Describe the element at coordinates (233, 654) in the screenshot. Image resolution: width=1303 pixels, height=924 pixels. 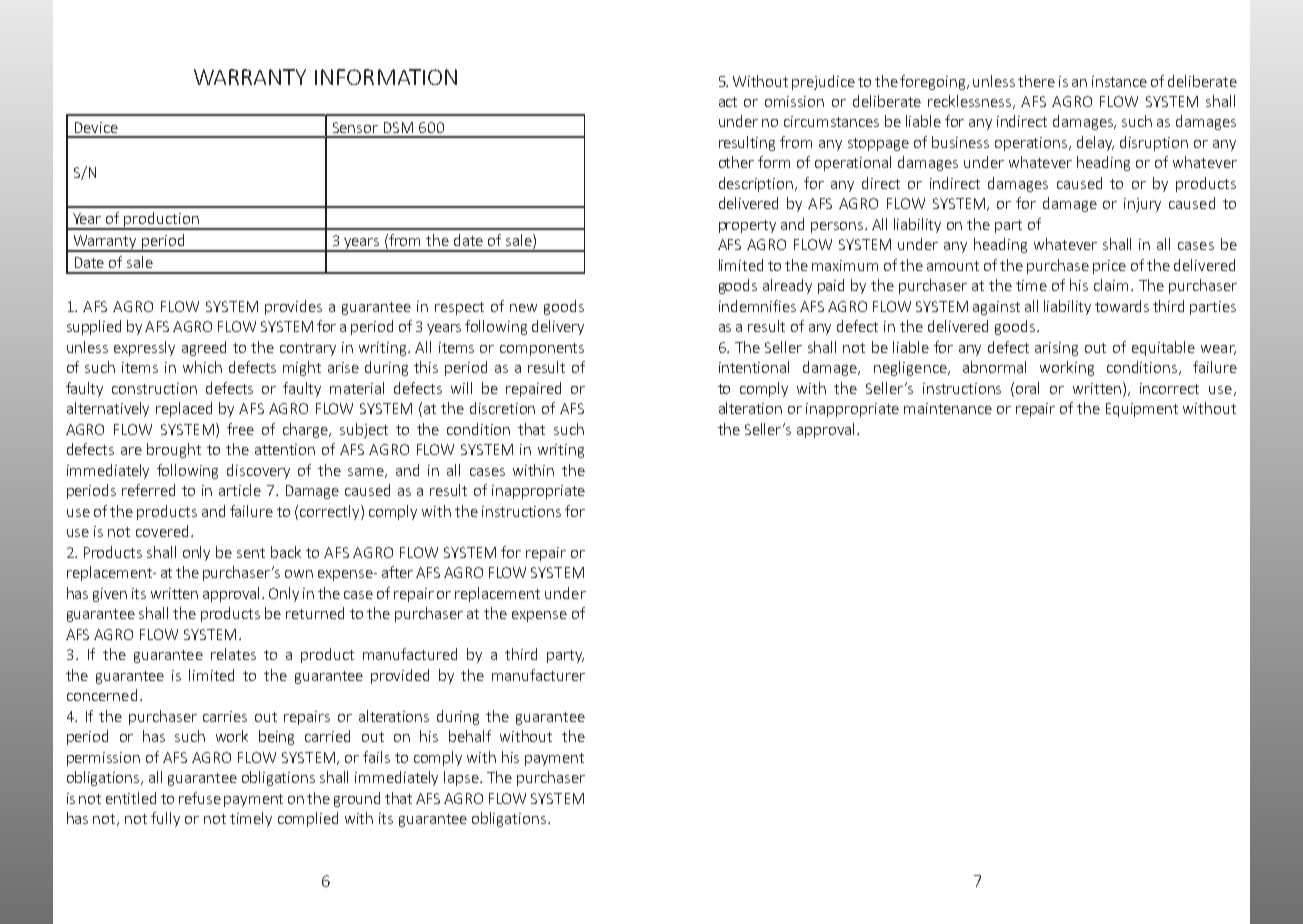
I see `relates` at that location.
